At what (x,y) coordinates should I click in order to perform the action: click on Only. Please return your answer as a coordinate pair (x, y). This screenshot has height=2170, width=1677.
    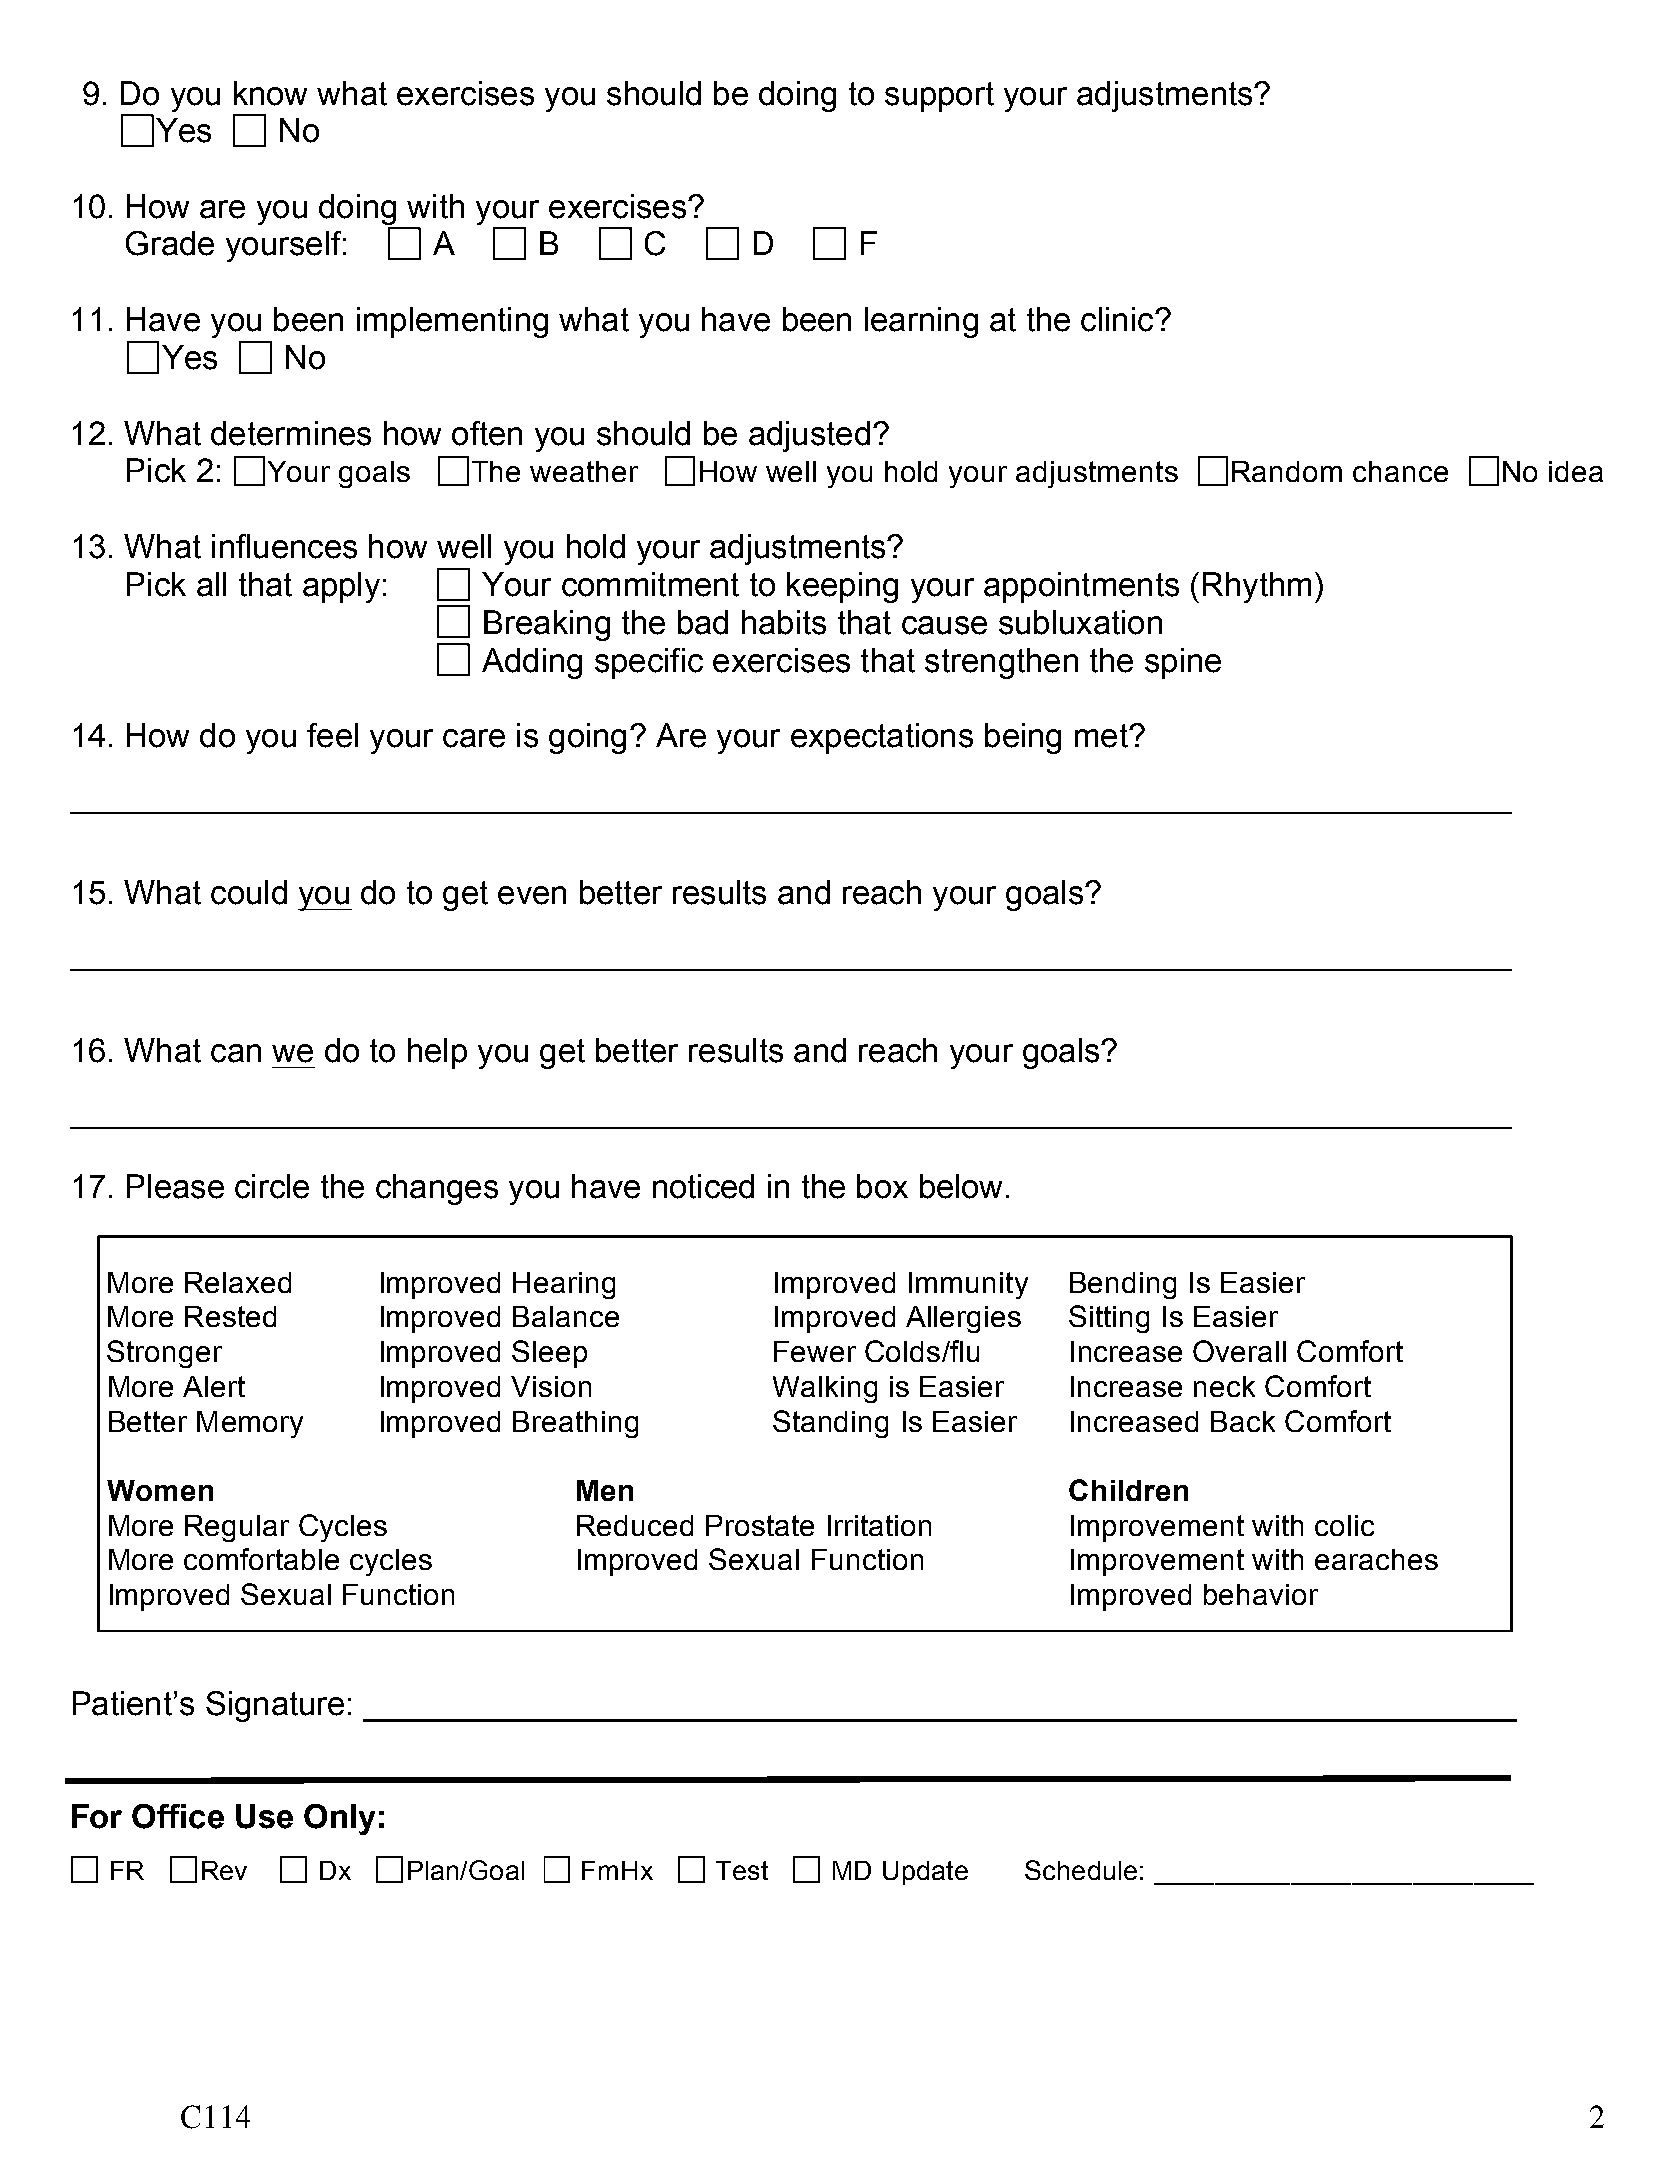
    Looking at the image, I should click on (339, 1819).
